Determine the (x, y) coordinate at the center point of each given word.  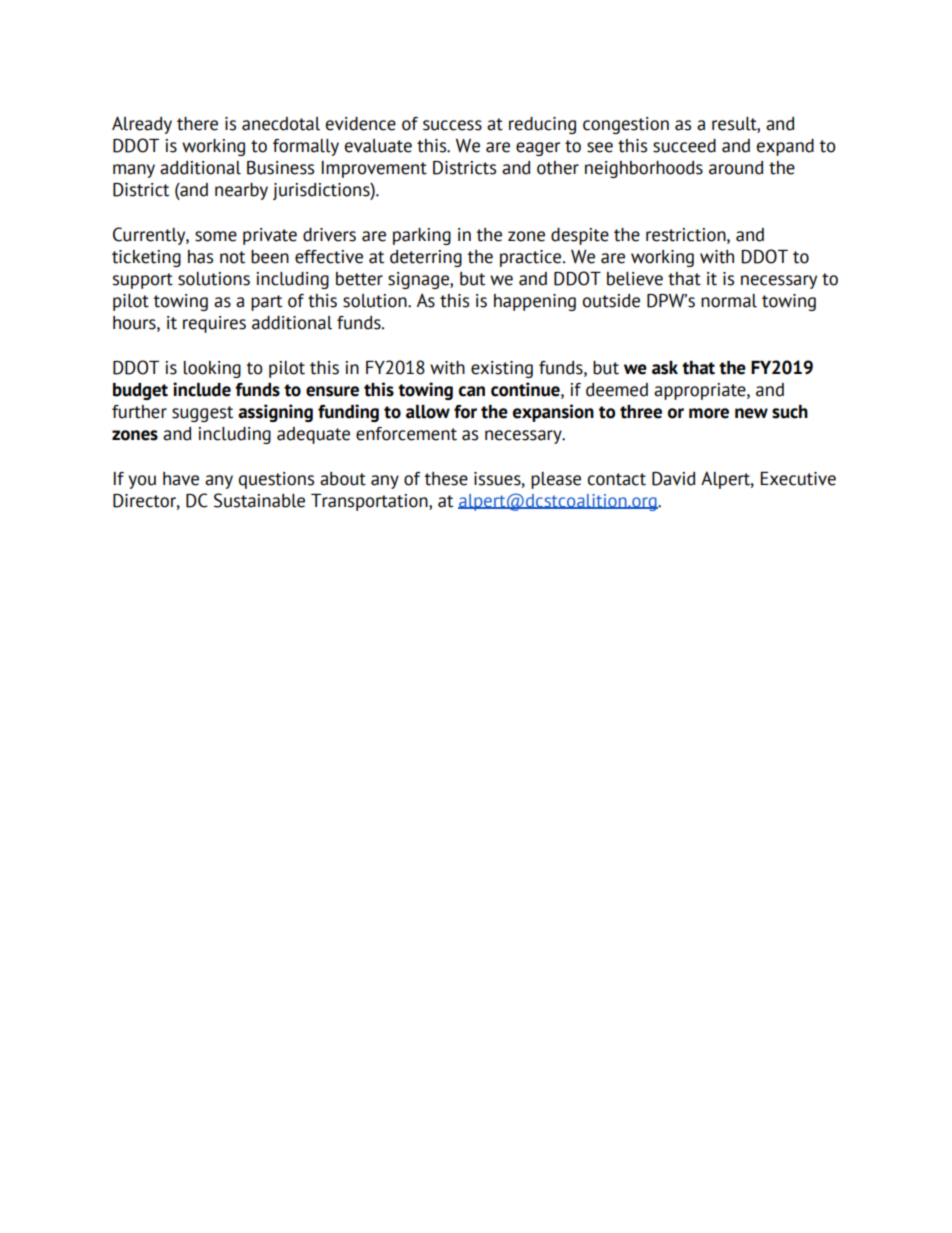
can (472, 391)
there (197, 124)
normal (729, 301)
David (673, 479)
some (216, 236)
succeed (684, 146)
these (446, 479)
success (452, 125)
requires (214, 324)
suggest (202, 414)
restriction (687, 235)
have (181, 479)
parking (422, 236)
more (709, 413)
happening (535, 302)
